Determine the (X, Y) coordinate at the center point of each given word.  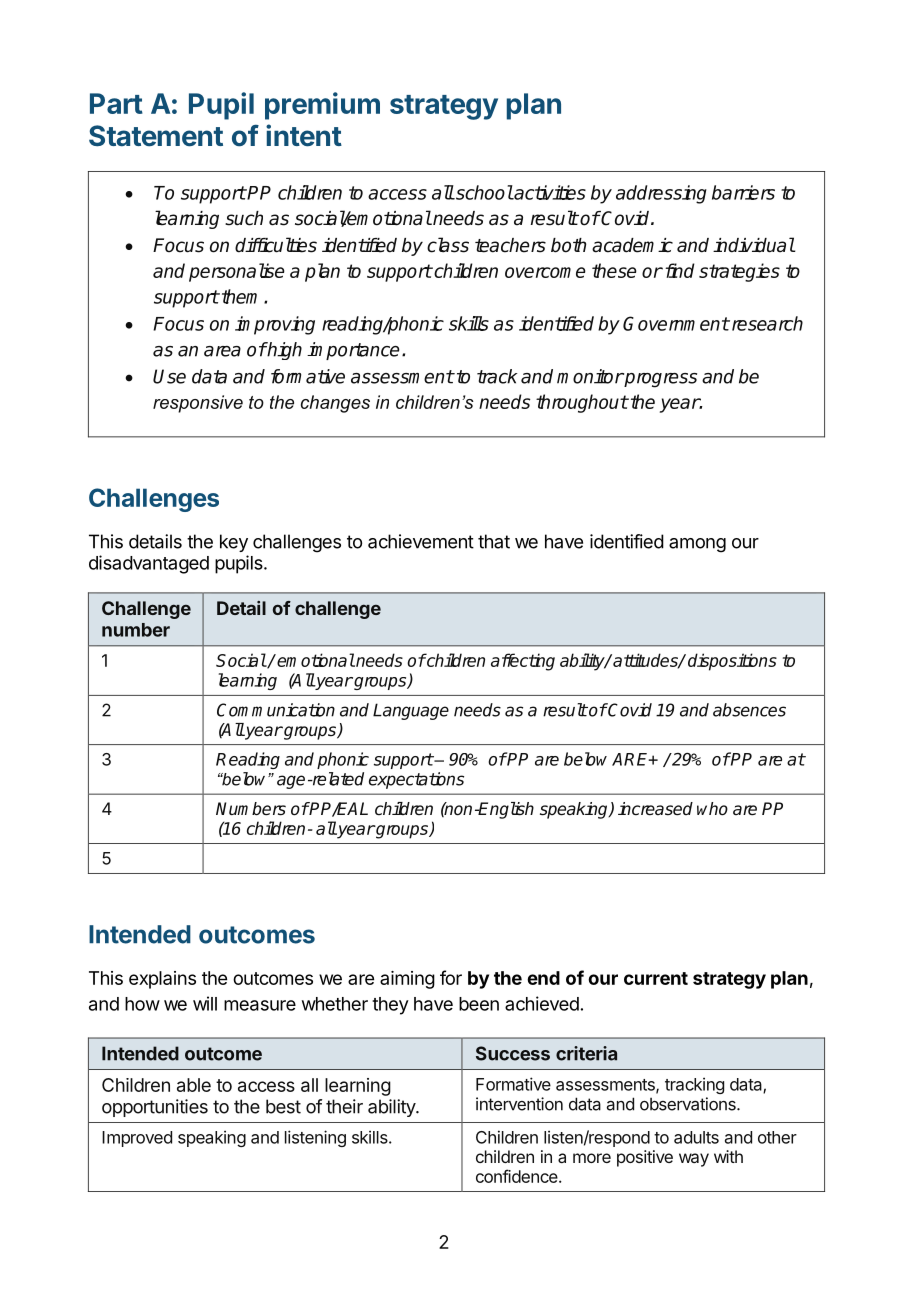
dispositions (732, 662)
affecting (523, 662)
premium (322, 106)
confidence (518, 1176)
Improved (137, 1139)
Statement (156, 136)
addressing (661, 194)
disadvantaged (149, 564)
